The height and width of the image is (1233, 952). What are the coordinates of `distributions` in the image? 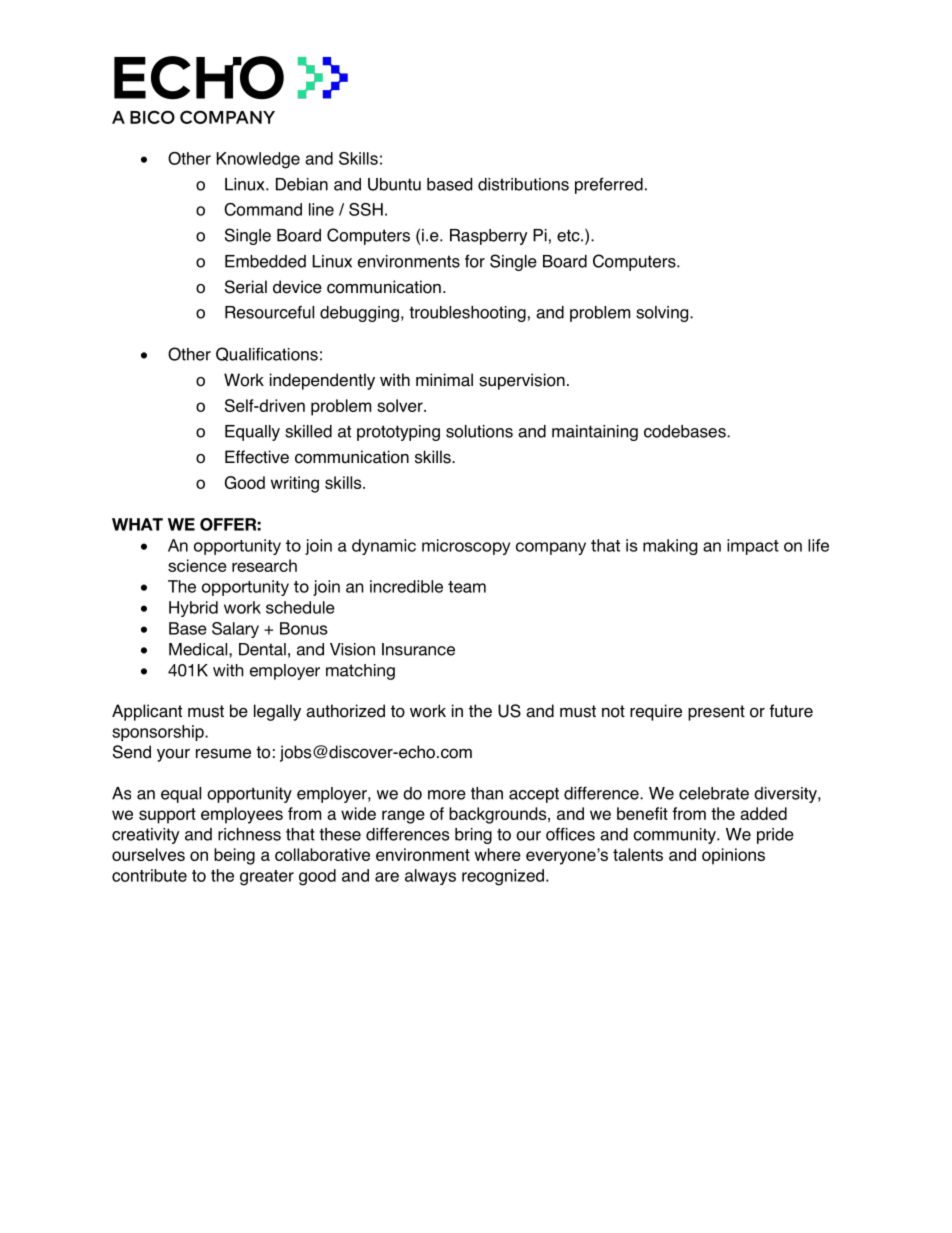 It's located at (523, 184).
